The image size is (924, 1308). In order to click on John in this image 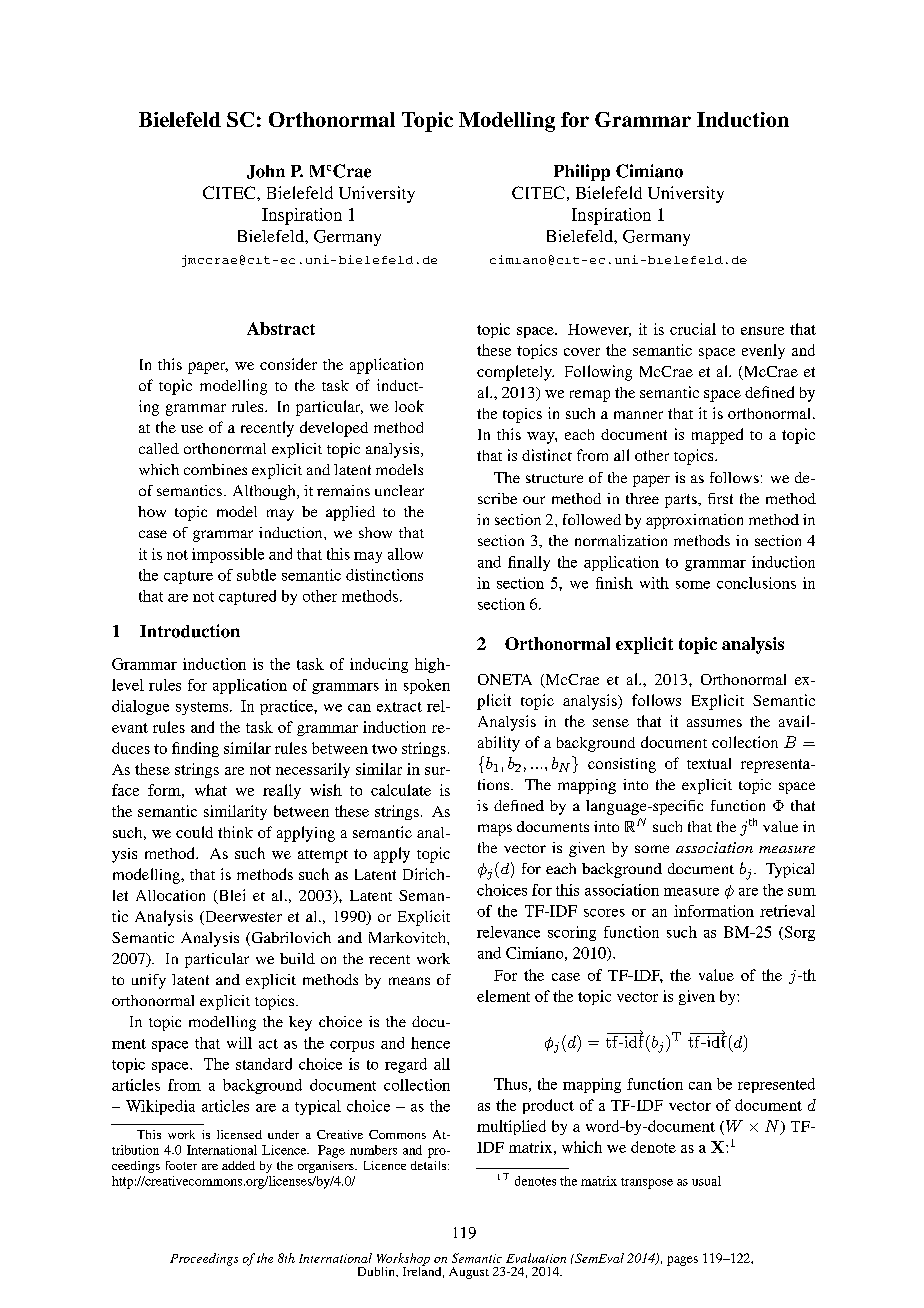, I will do `click(266, 172)`.
